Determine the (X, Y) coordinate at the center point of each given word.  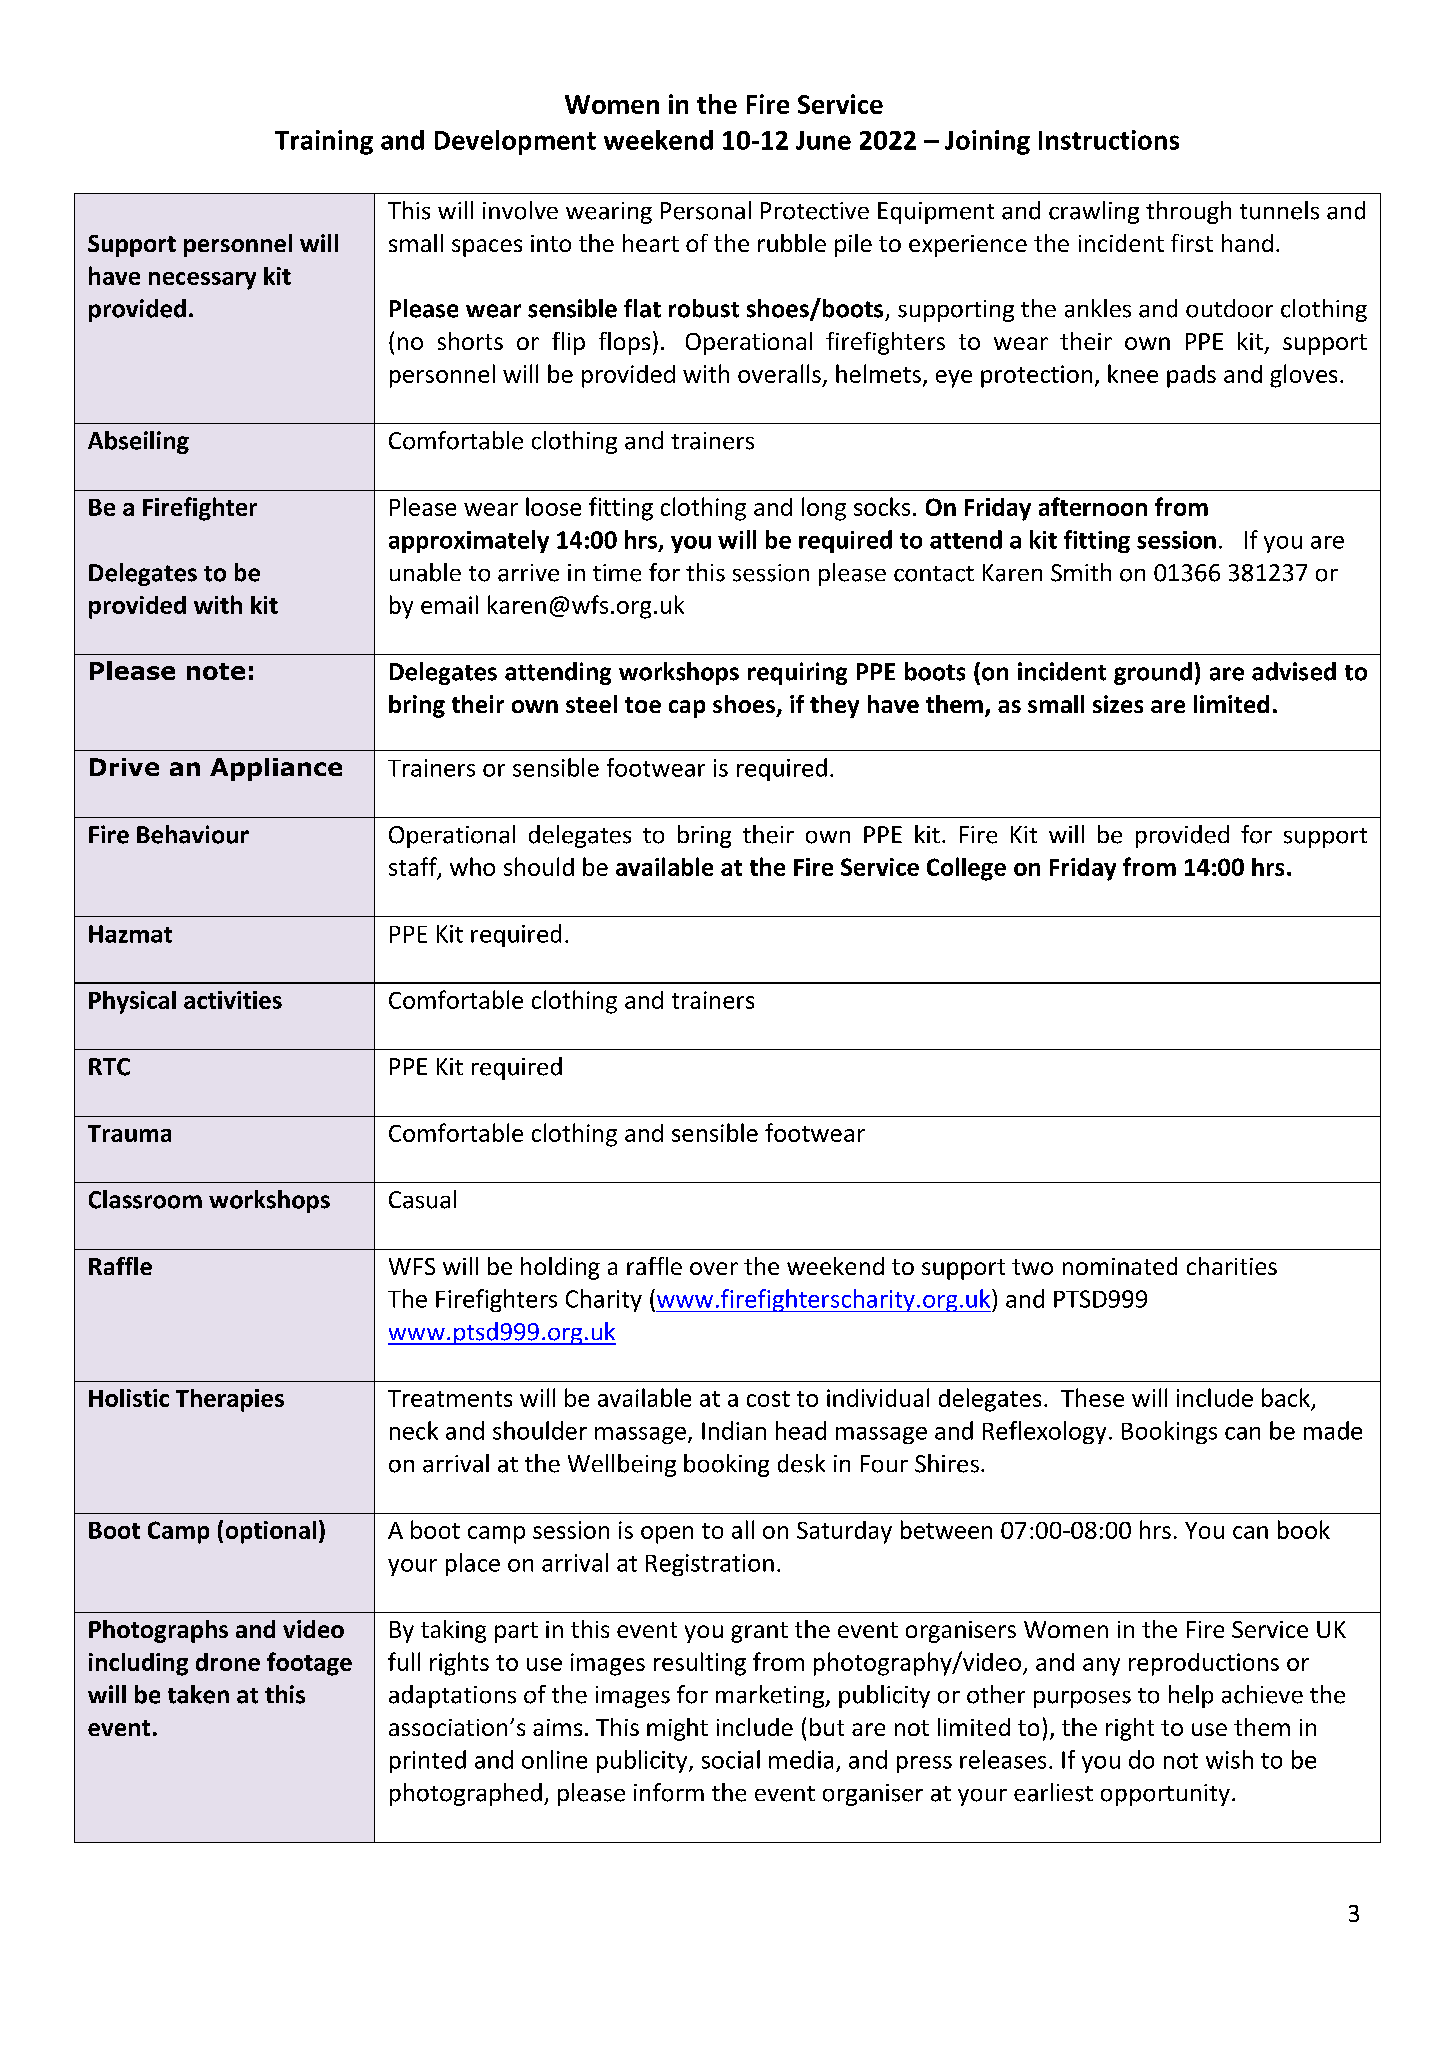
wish (1229, 1759)
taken (198, 1694)
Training (324, 142)
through (1188, 212)
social (731, 1759)
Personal (706, 210)
